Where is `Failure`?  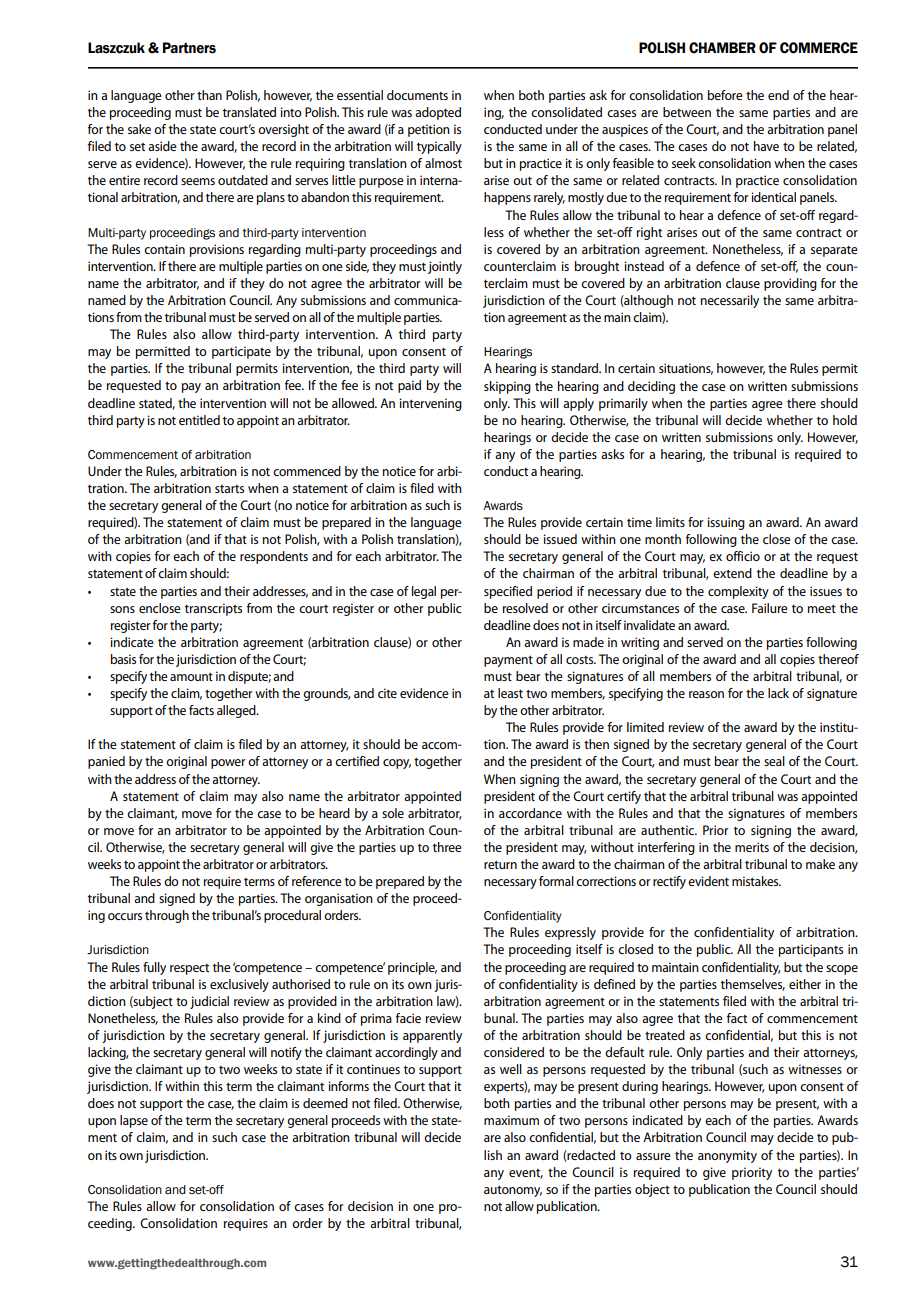
Failure is located at coordinates (770, 608).
